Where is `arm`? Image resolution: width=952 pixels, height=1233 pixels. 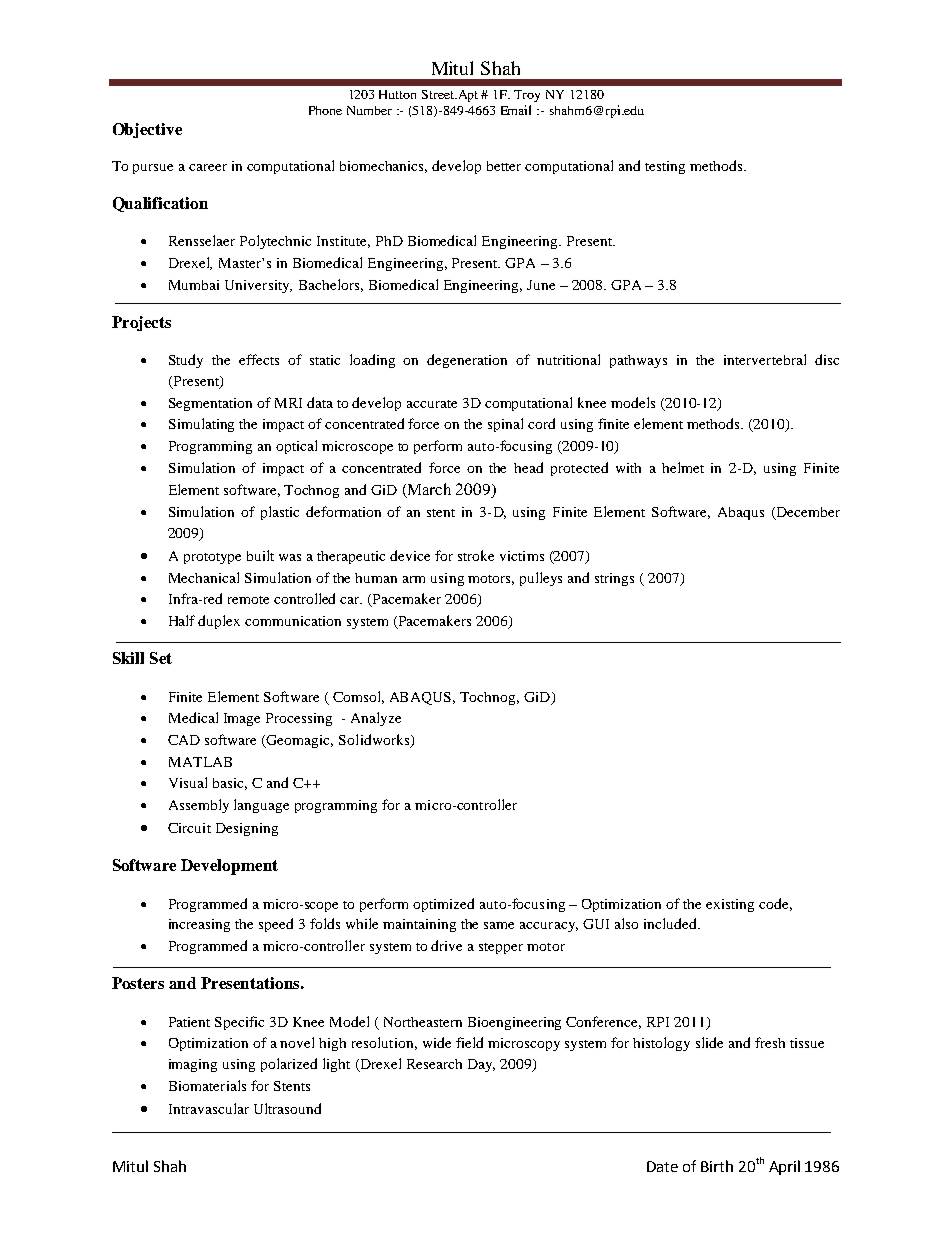 arm is located at coordinates (414, 579).
